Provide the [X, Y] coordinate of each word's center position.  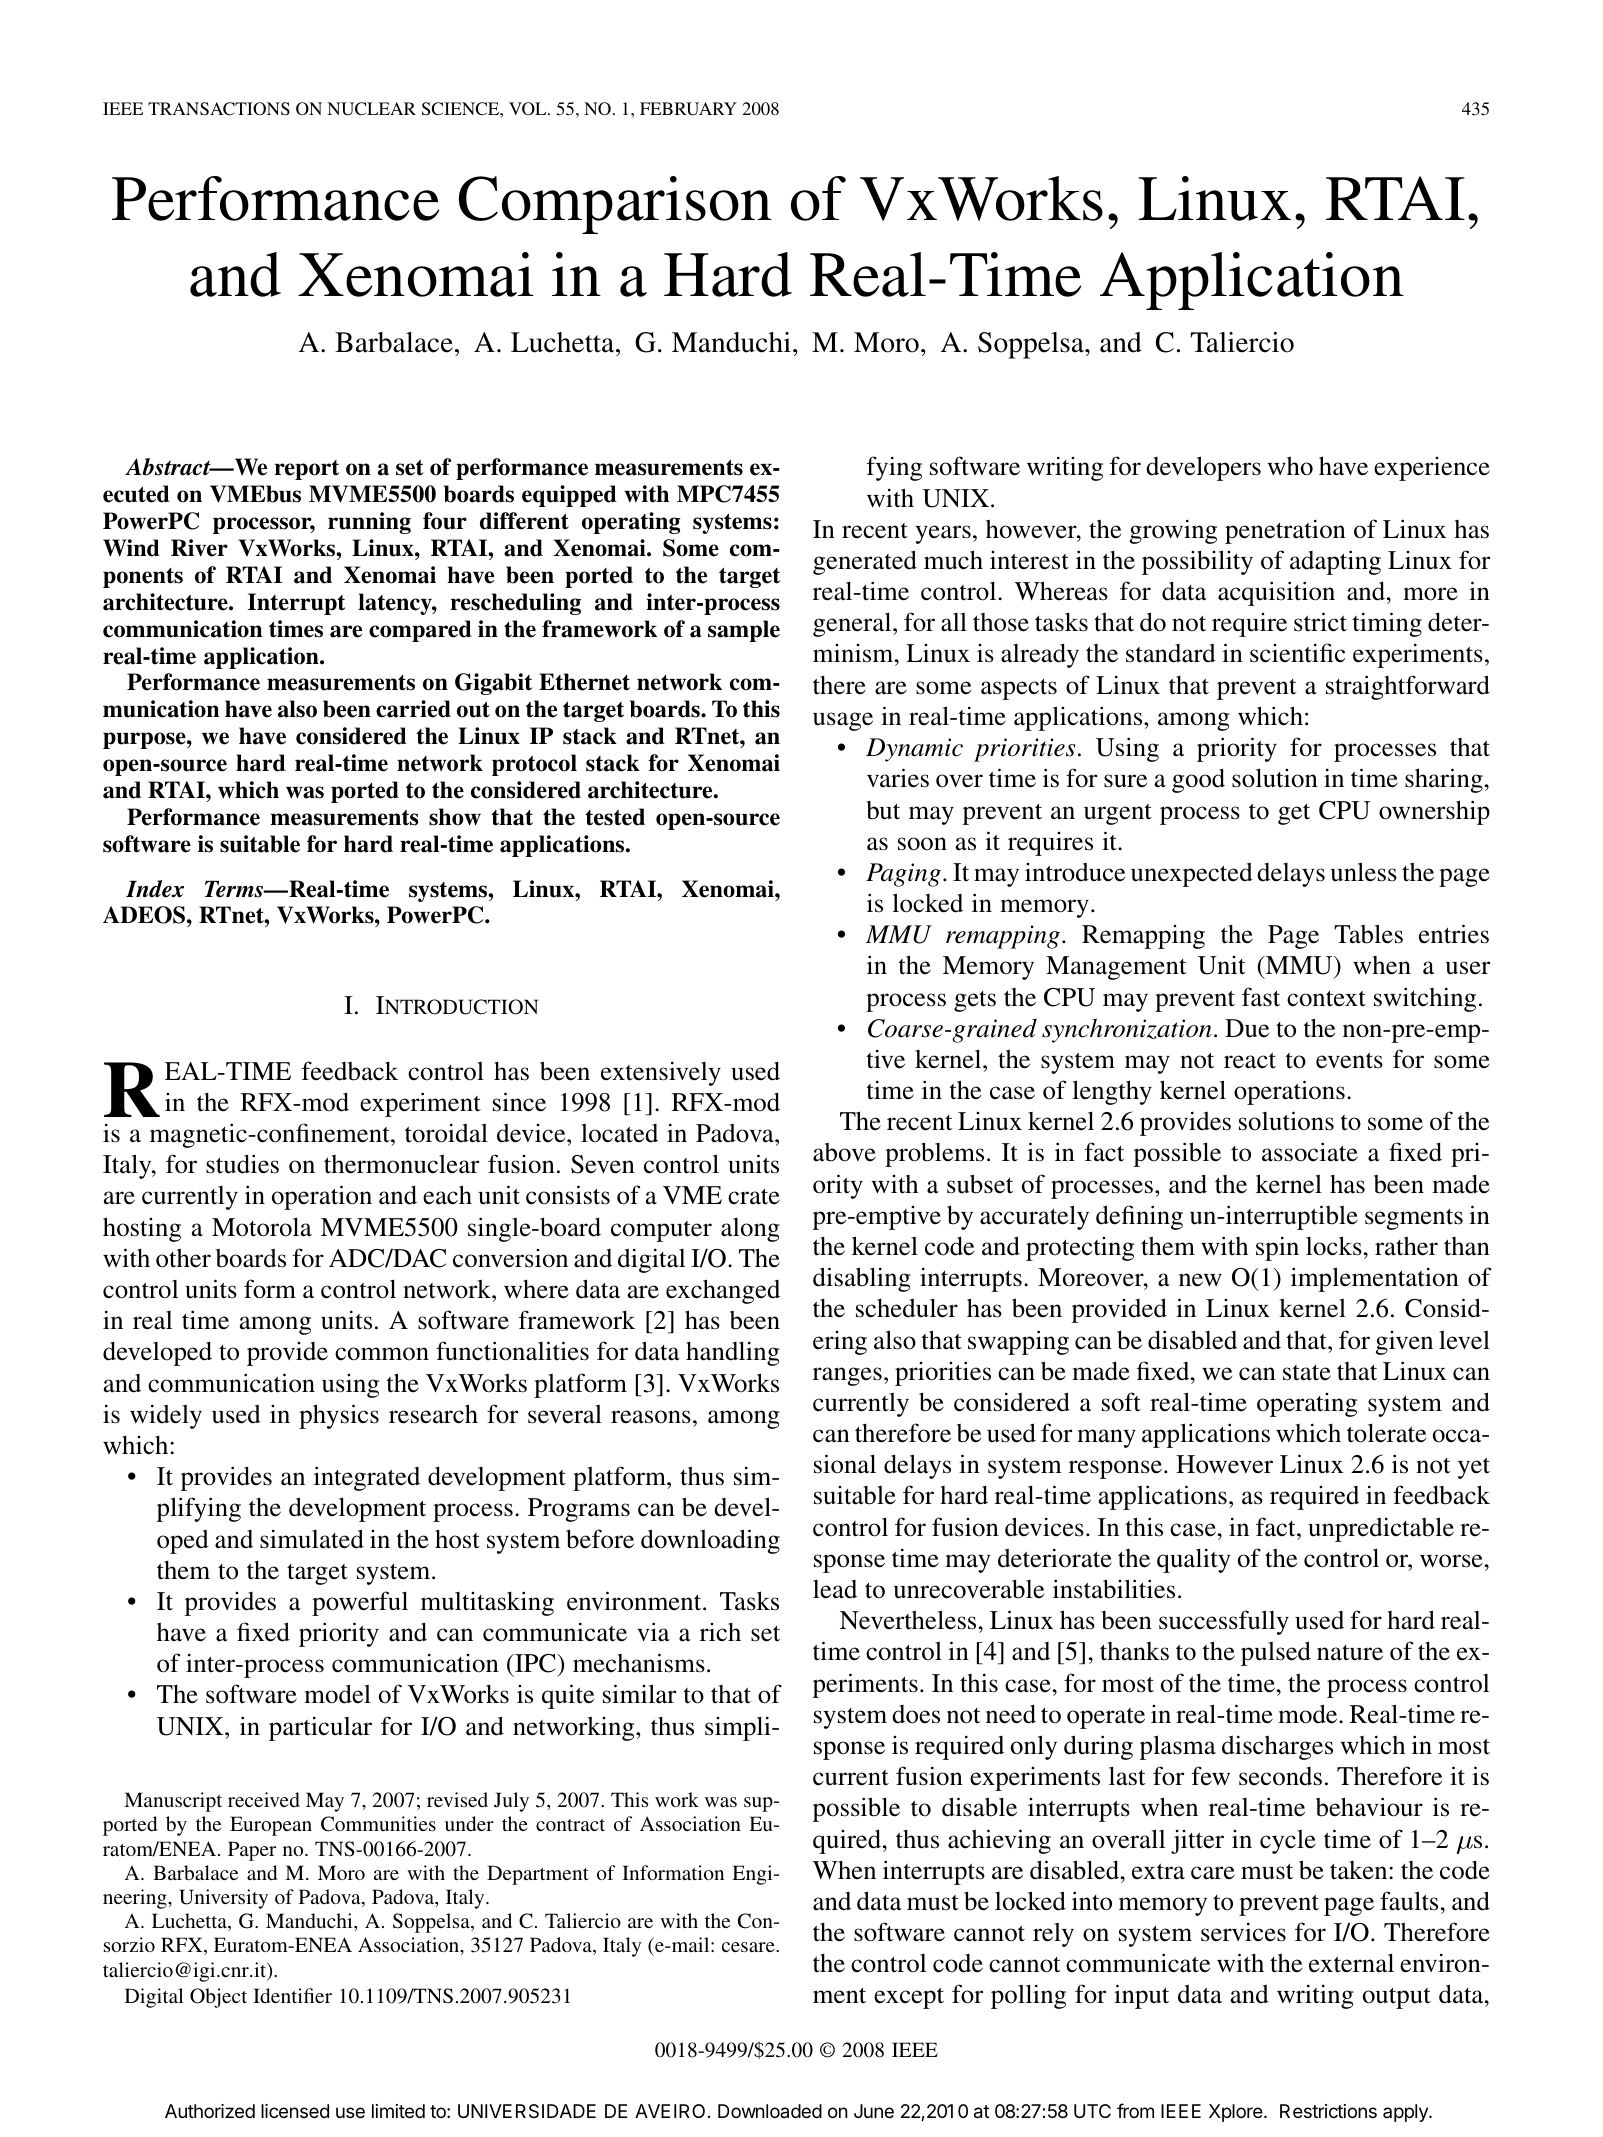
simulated [312, 1539]
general [853, 624]
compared [420, 631]
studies [242, 1164]
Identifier [292, 1995]
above [844, 1152]
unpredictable [1381, 1529]
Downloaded [770, 2111]
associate [1310, 1152]
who [1290, 466]
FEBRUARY [688, 109]
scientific [1297, 653]
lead [835, 1589]
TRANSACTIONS [219, 109]
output [1397, 1998]
